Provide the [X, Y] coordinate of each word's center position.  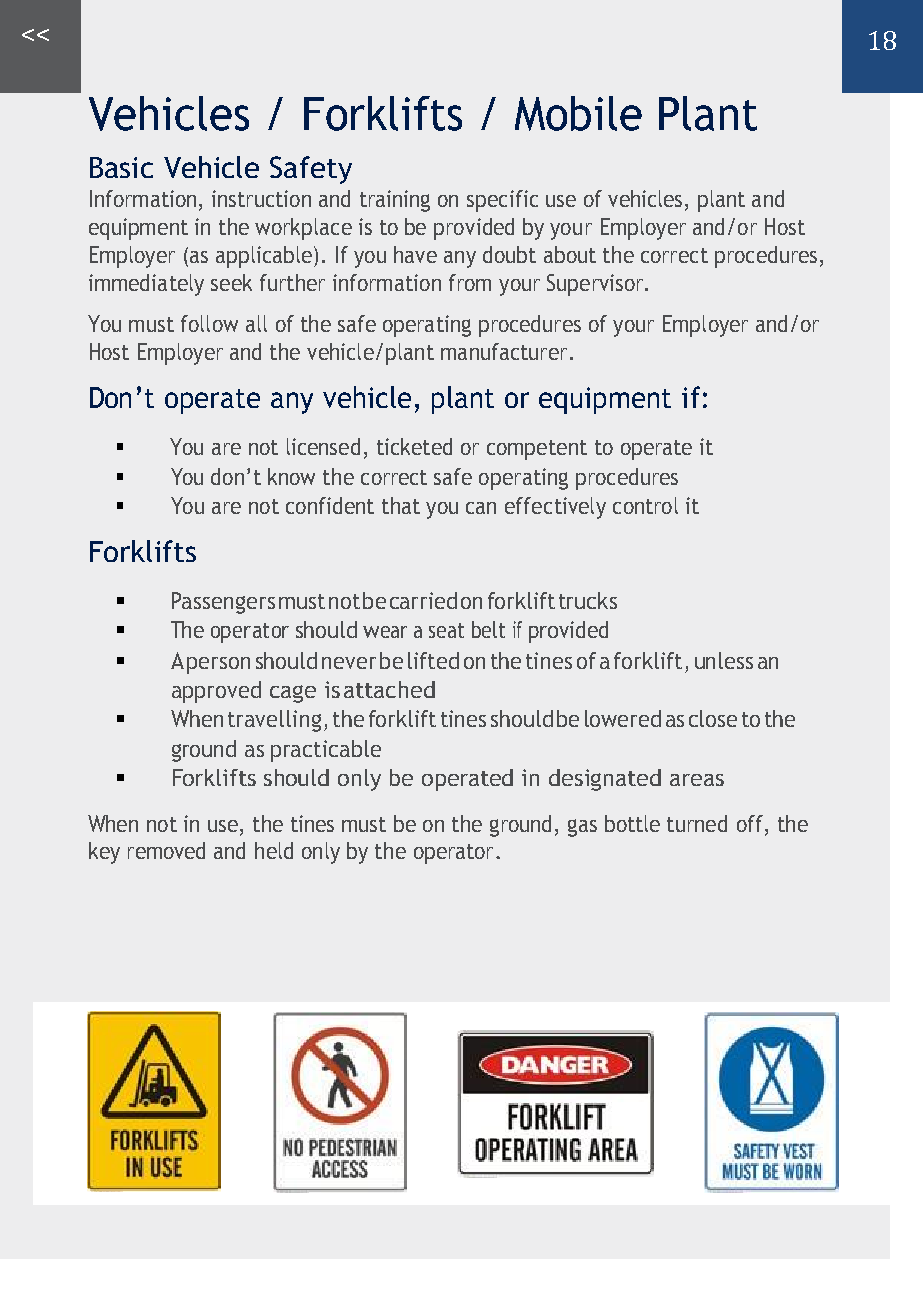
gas [582, 828]
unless [724, 660]
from [470, 282]
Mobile [578, 113]
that [401, 505]
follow [209, 323]
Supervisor [596, 285]
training [395, 201]
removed [166, 850]
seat [446, 630]
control [645, 505]
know [291, 476]
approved [216, 692]
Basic [121, 167]
